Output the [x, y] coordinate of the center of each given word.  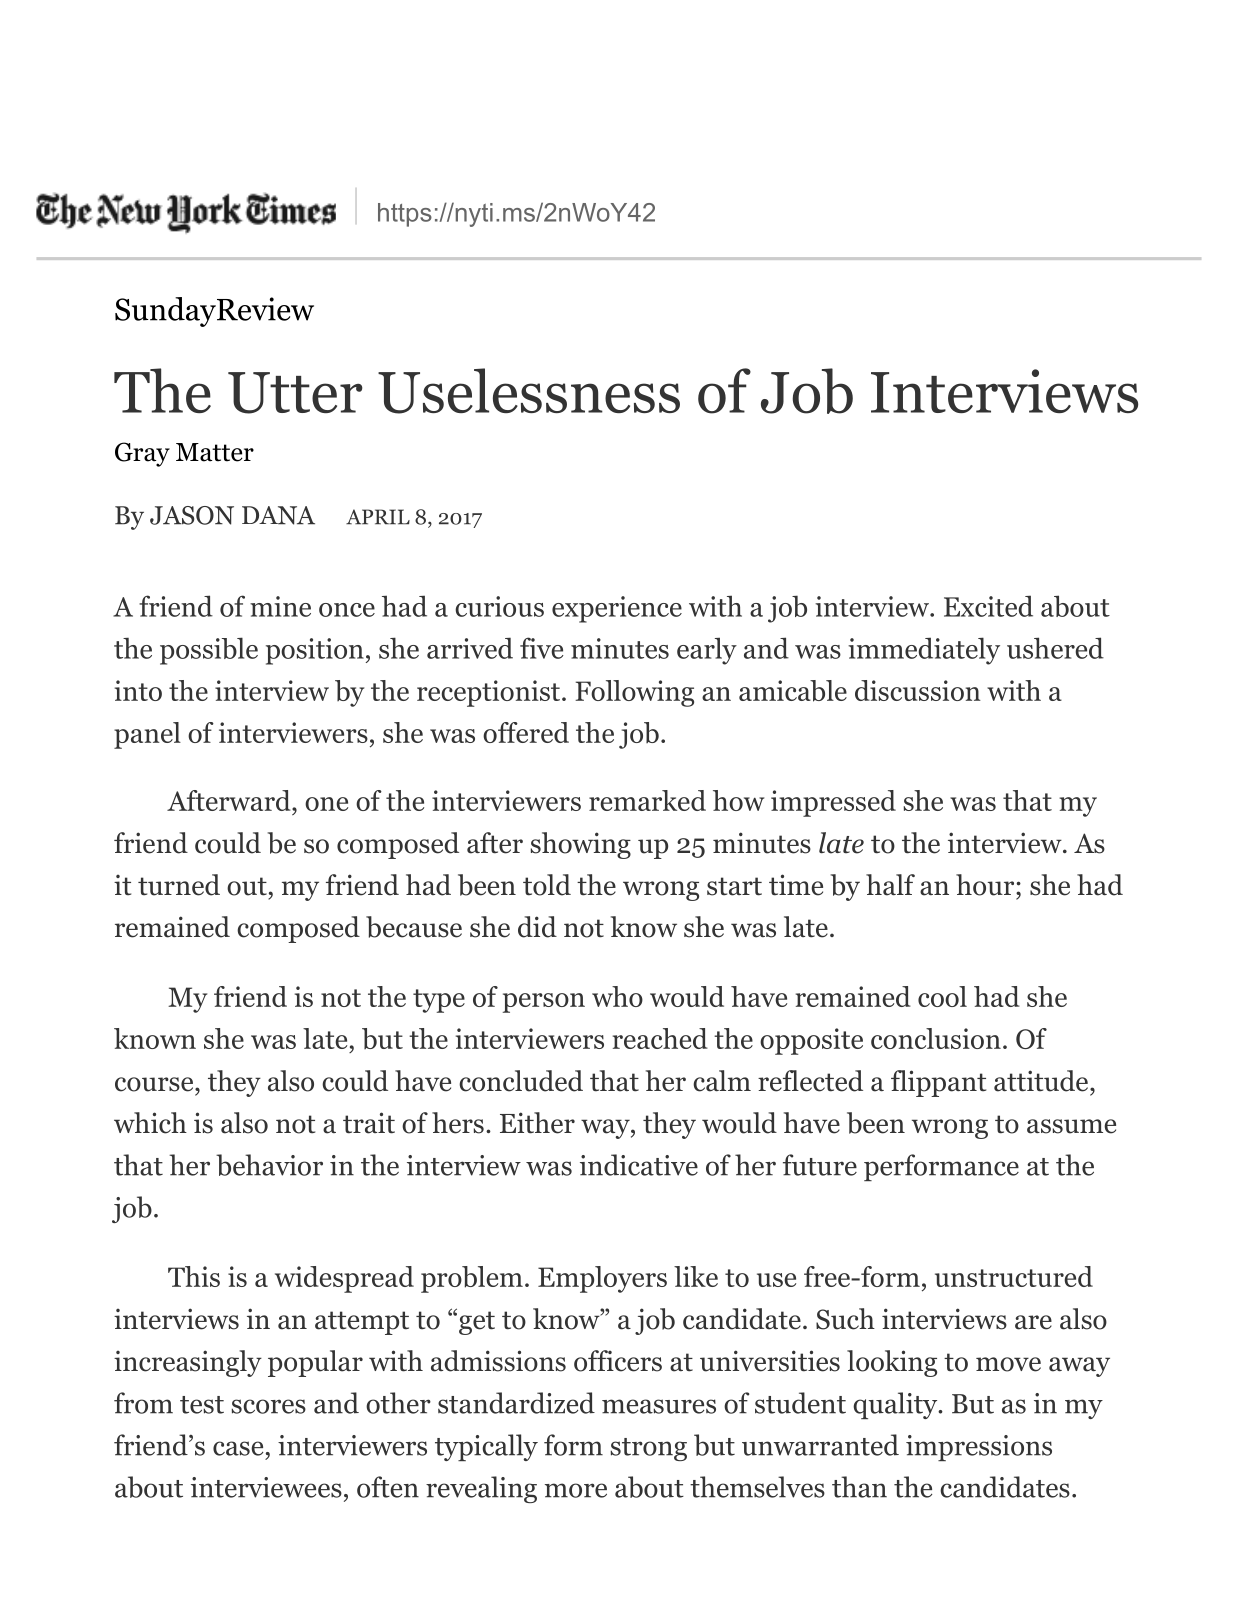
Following [634, 693]
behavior [269, 1165]
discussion [918, 690]
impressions [979, 1448]
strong [648, 1449]
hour [986, 885]
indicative [639, 1165]
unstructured [1014, 1276]
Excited [988, 606]
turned [179, 885]
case [238, 1448]
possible [209, 651]
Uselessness [529, 391]
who [617, 996]
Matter [215, 452]
